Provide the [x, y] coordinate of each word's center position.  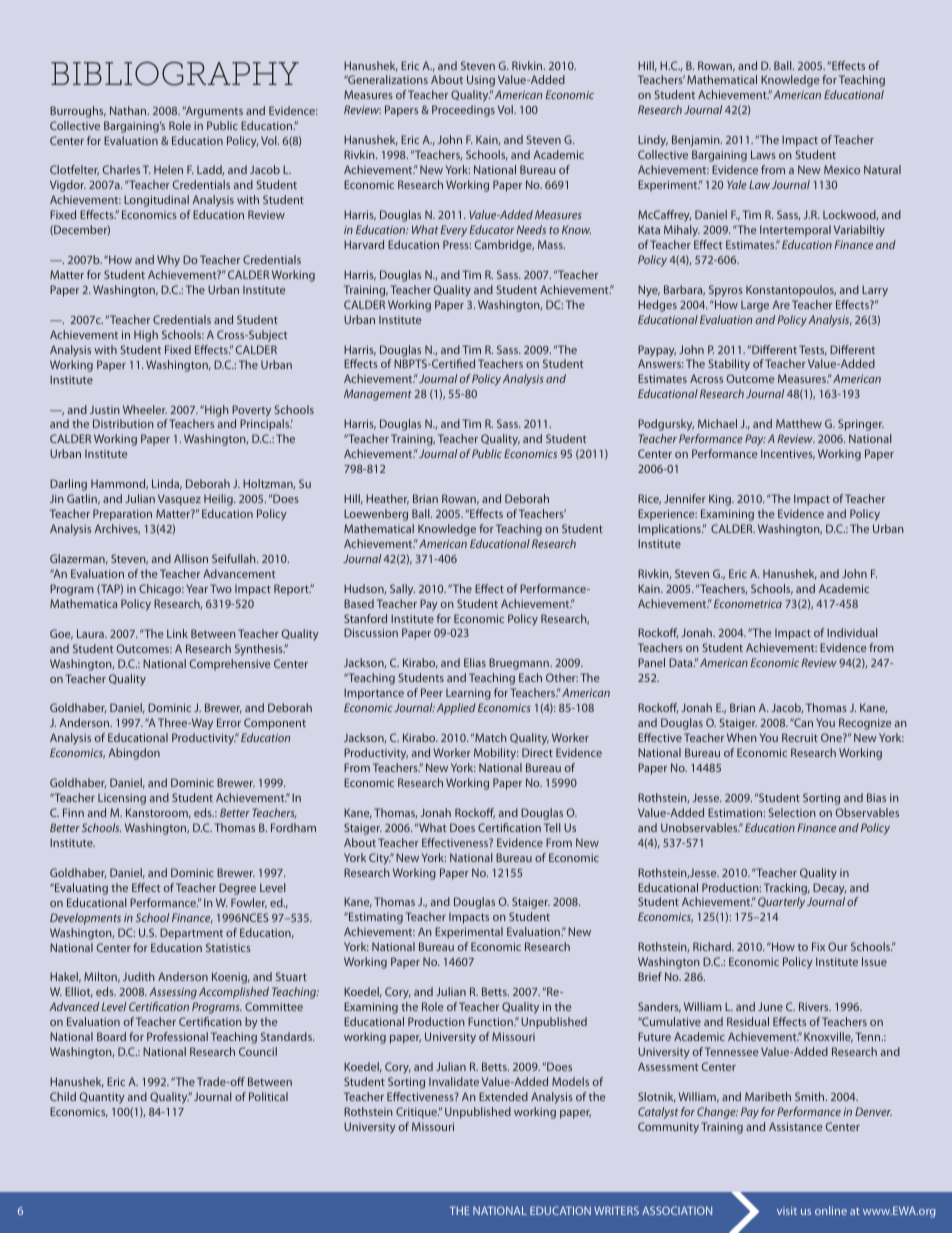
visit [787, 1211]
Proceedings [463, 111]
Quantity [102, 1098]
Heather [387, 499]
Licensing [122, 799]
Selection [792, 812]
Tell [552, 827]
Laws [763, 154]
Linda [167, 484]
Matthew [799, 423]
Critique [417, 1113]
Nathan [129, 110]
